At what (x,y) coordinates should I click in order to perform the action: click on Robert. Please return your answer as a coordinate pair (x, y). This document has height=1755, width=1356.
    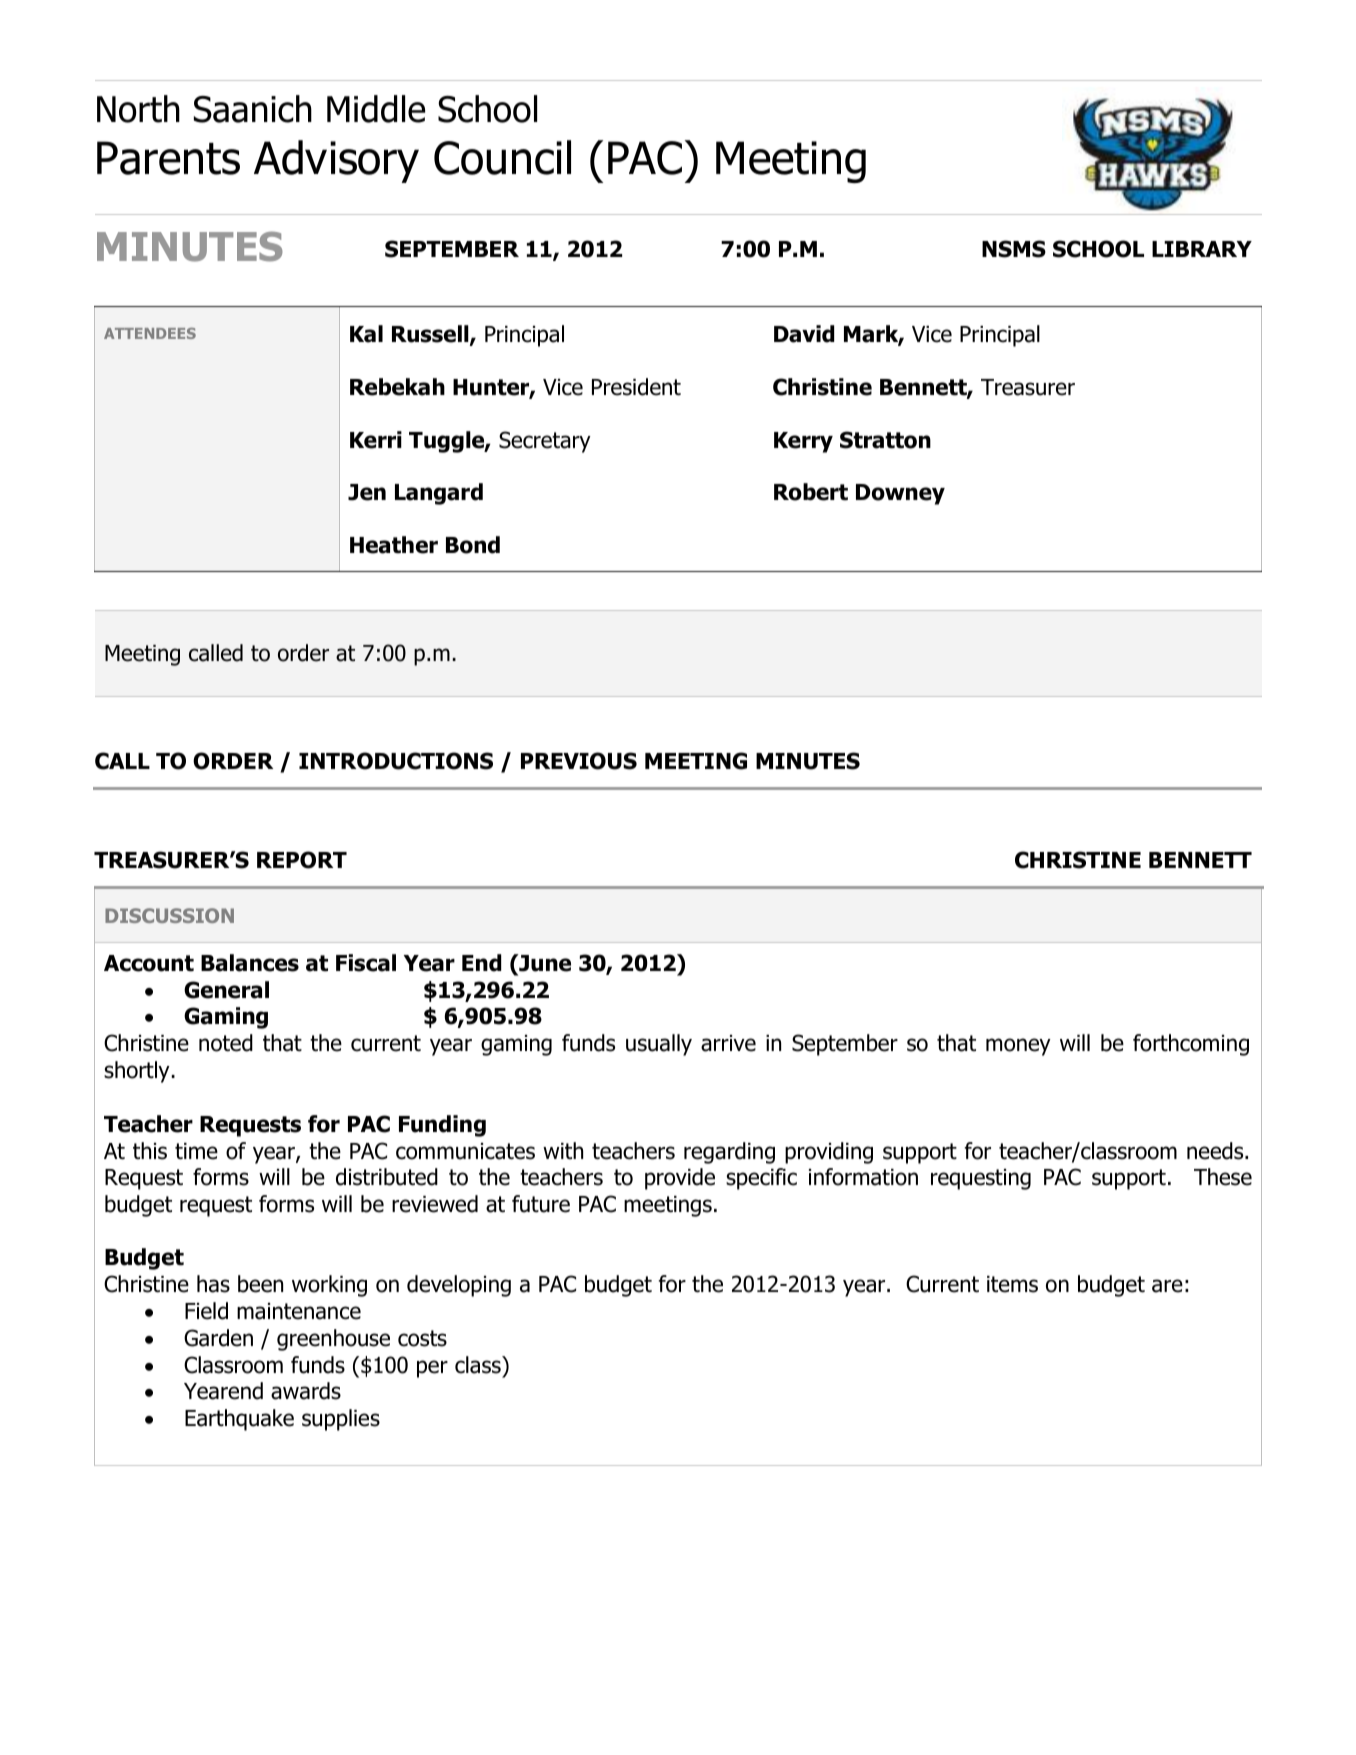
    Looking at the image, I should click on (811, 492).
